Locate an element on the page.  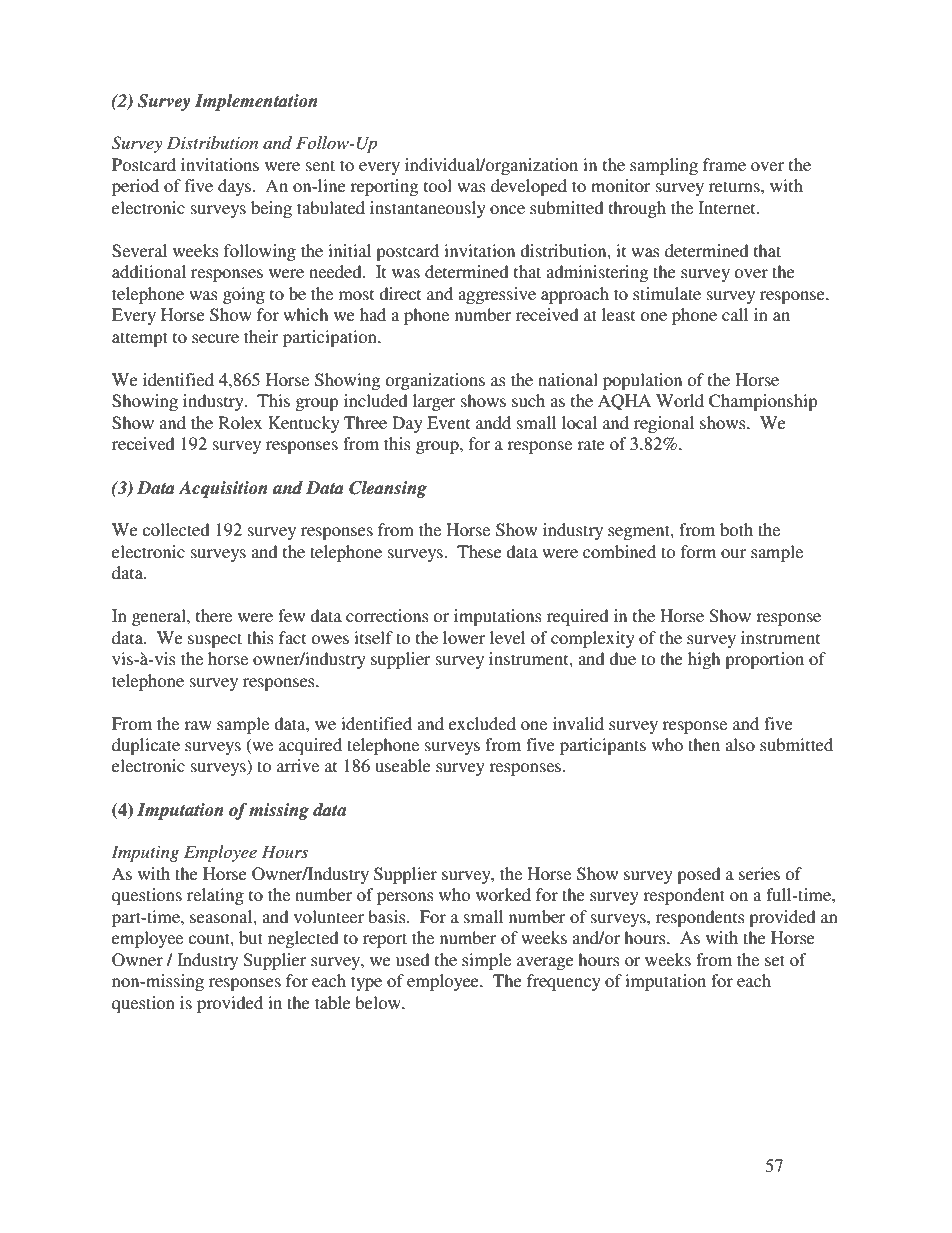
tool is located at coordinates (438, 185).
